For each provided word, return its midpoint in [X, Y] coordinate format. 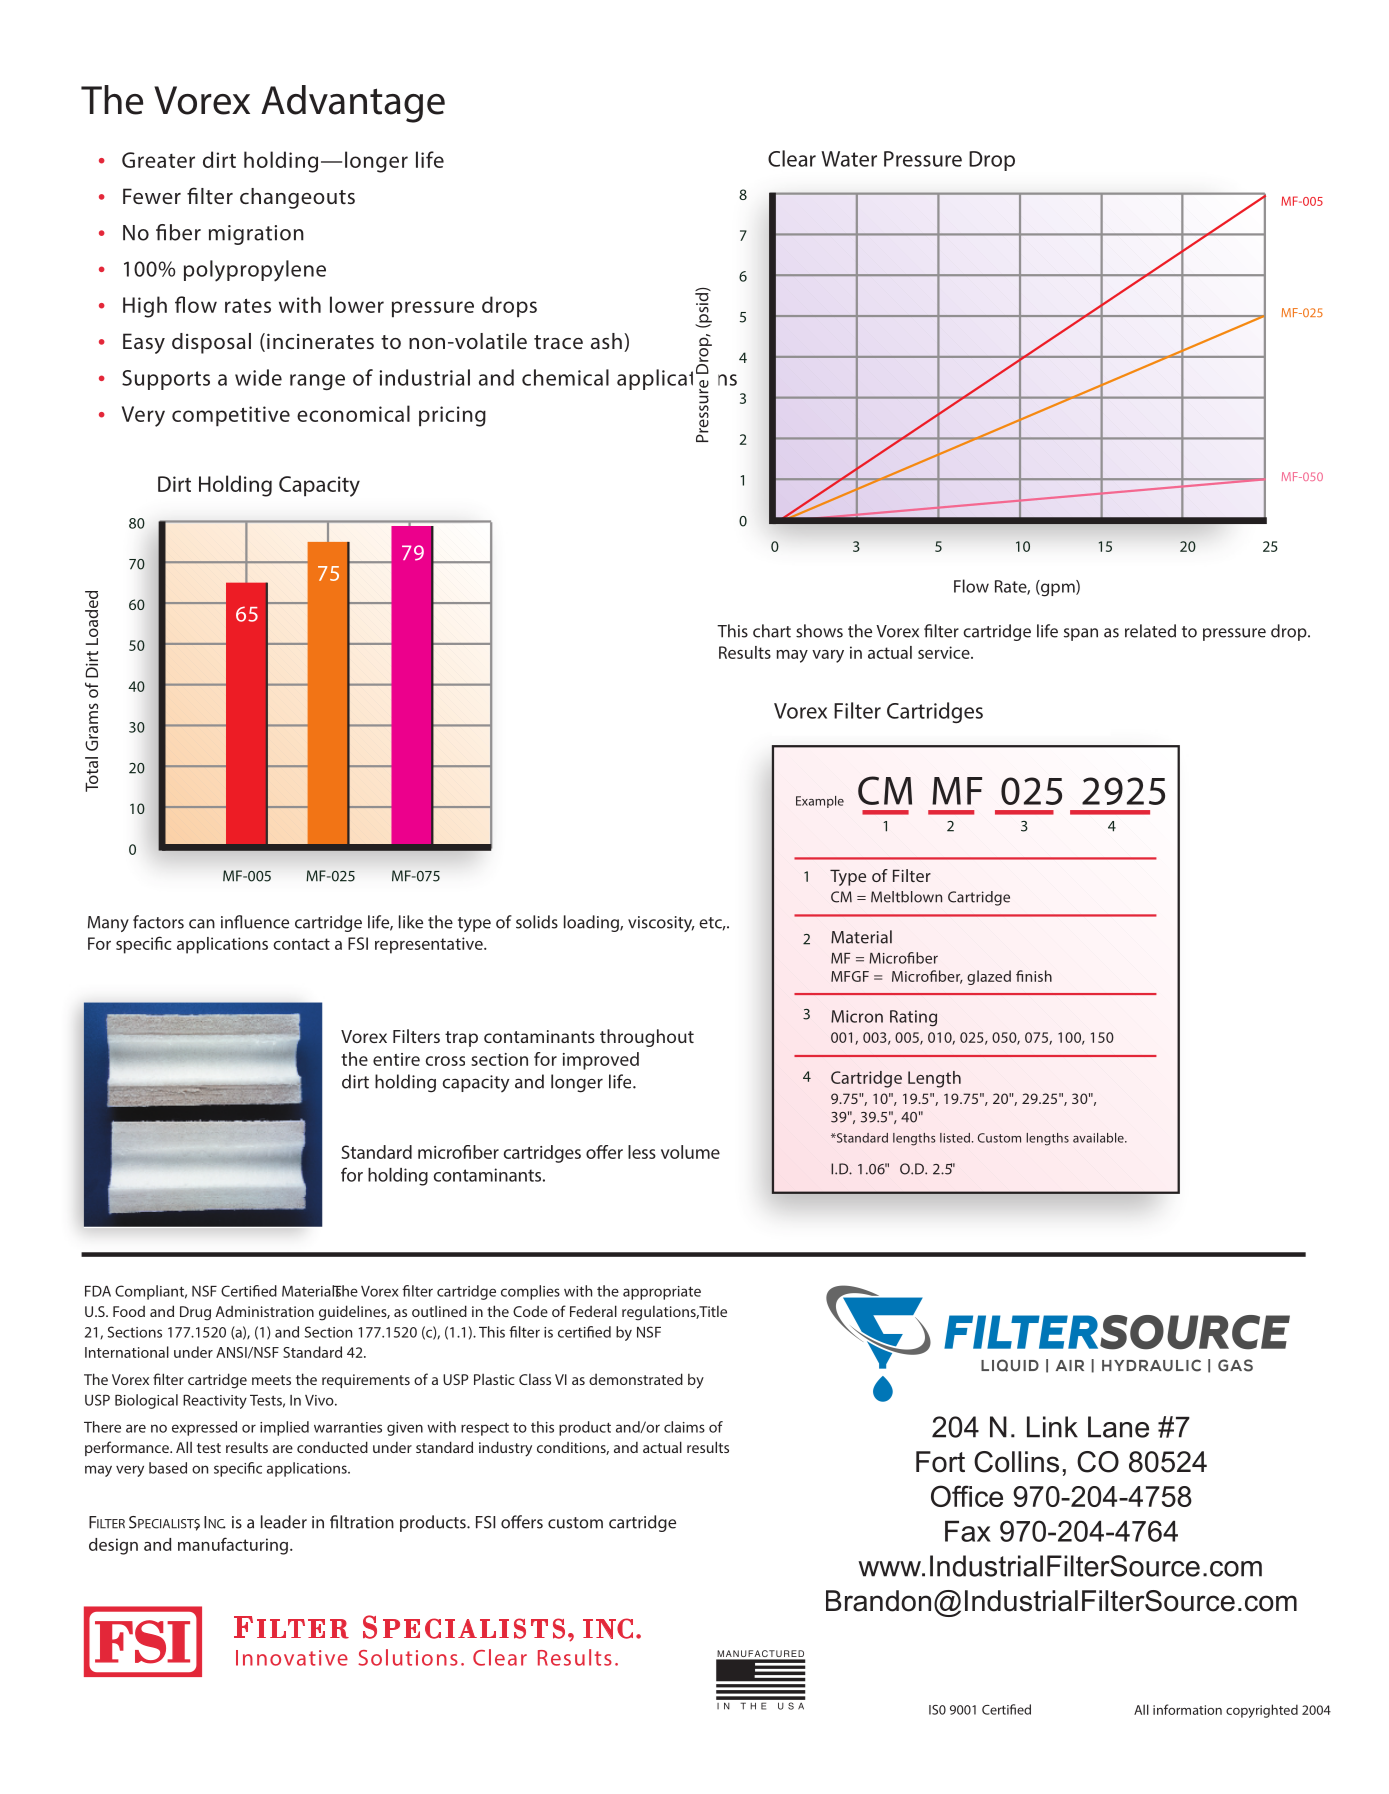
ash [606, 341]
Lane [1118, 1427]
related [1150, 631]
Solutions [408, 1657]
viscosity [661, 924]
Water [849, 159]
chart [772, 631]
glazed [989, 977]
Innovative [292, 1658]
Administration [265, 1311]
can [202, 924]
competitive [231, 416]
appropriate [662, 1293]
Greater [158, 160]
